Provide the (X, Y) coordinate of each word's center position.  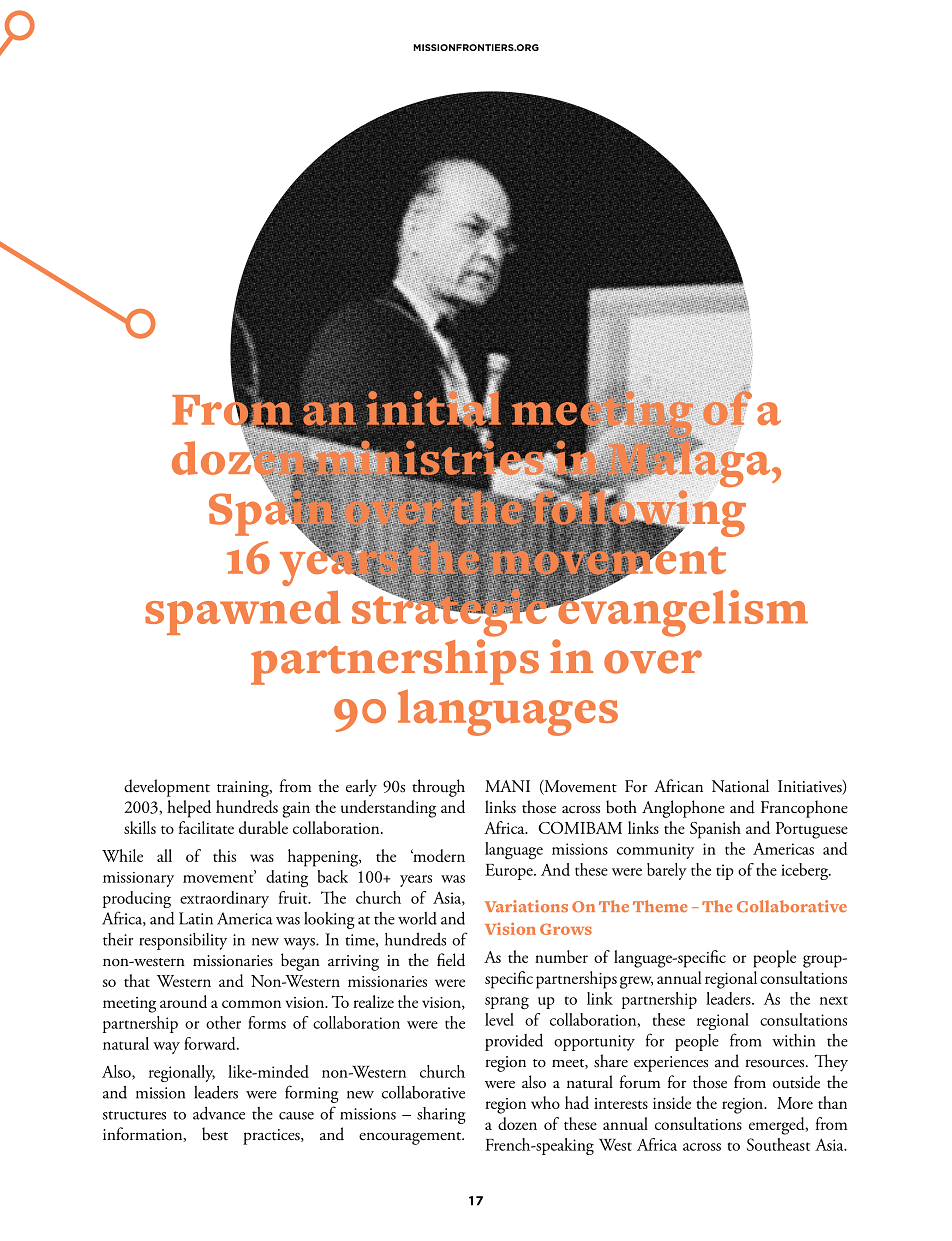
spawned (243, 612)
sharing (441, 1115)
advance (219, 1113)
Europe (510, 872)
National (740, 786)
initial (432, 408)
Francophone (804, 809)
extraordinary (224, 899)
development (167, 788)
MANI (507, 786)
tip (725, 872)
